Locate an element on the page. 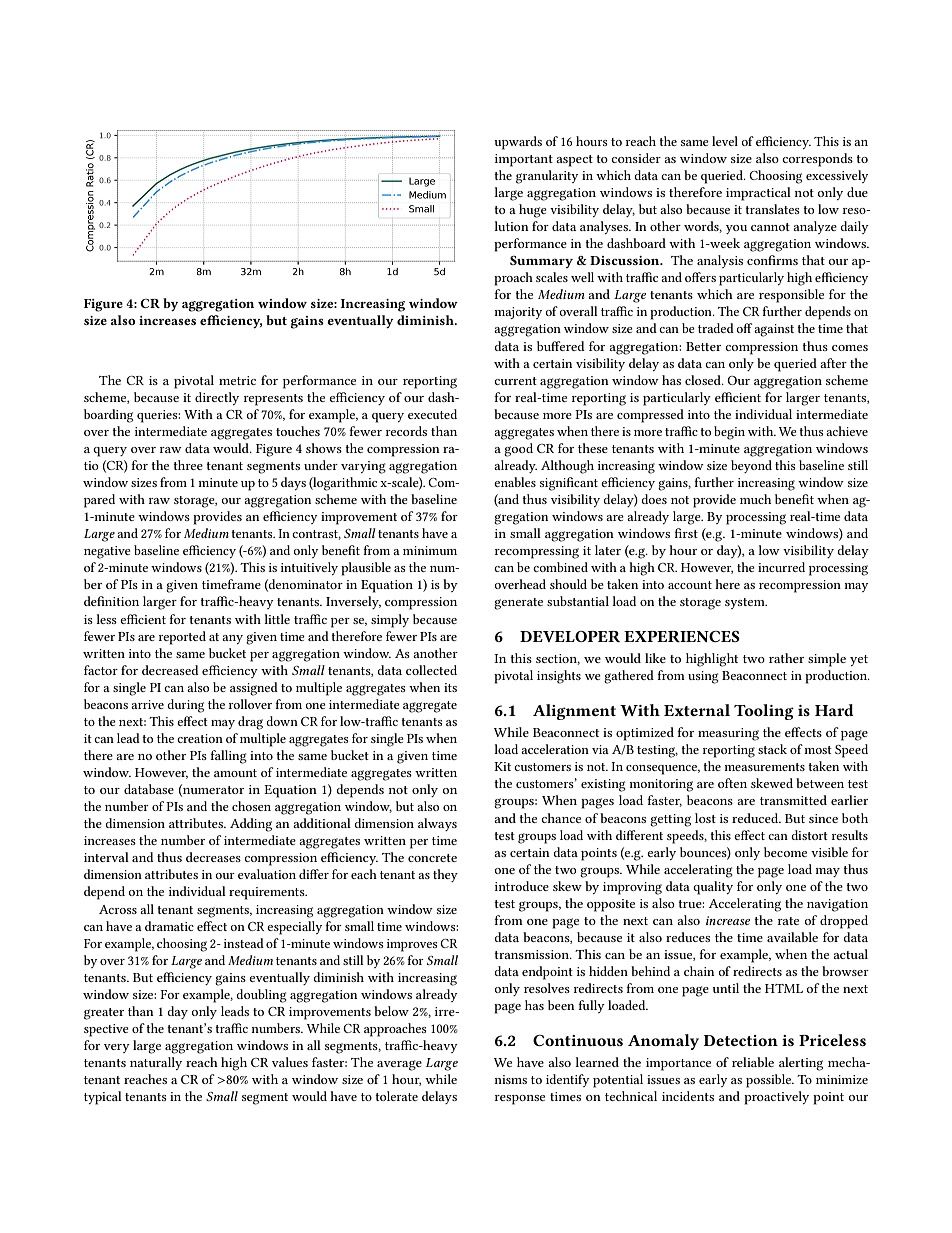  response is located at coordinates (520, 1100).
